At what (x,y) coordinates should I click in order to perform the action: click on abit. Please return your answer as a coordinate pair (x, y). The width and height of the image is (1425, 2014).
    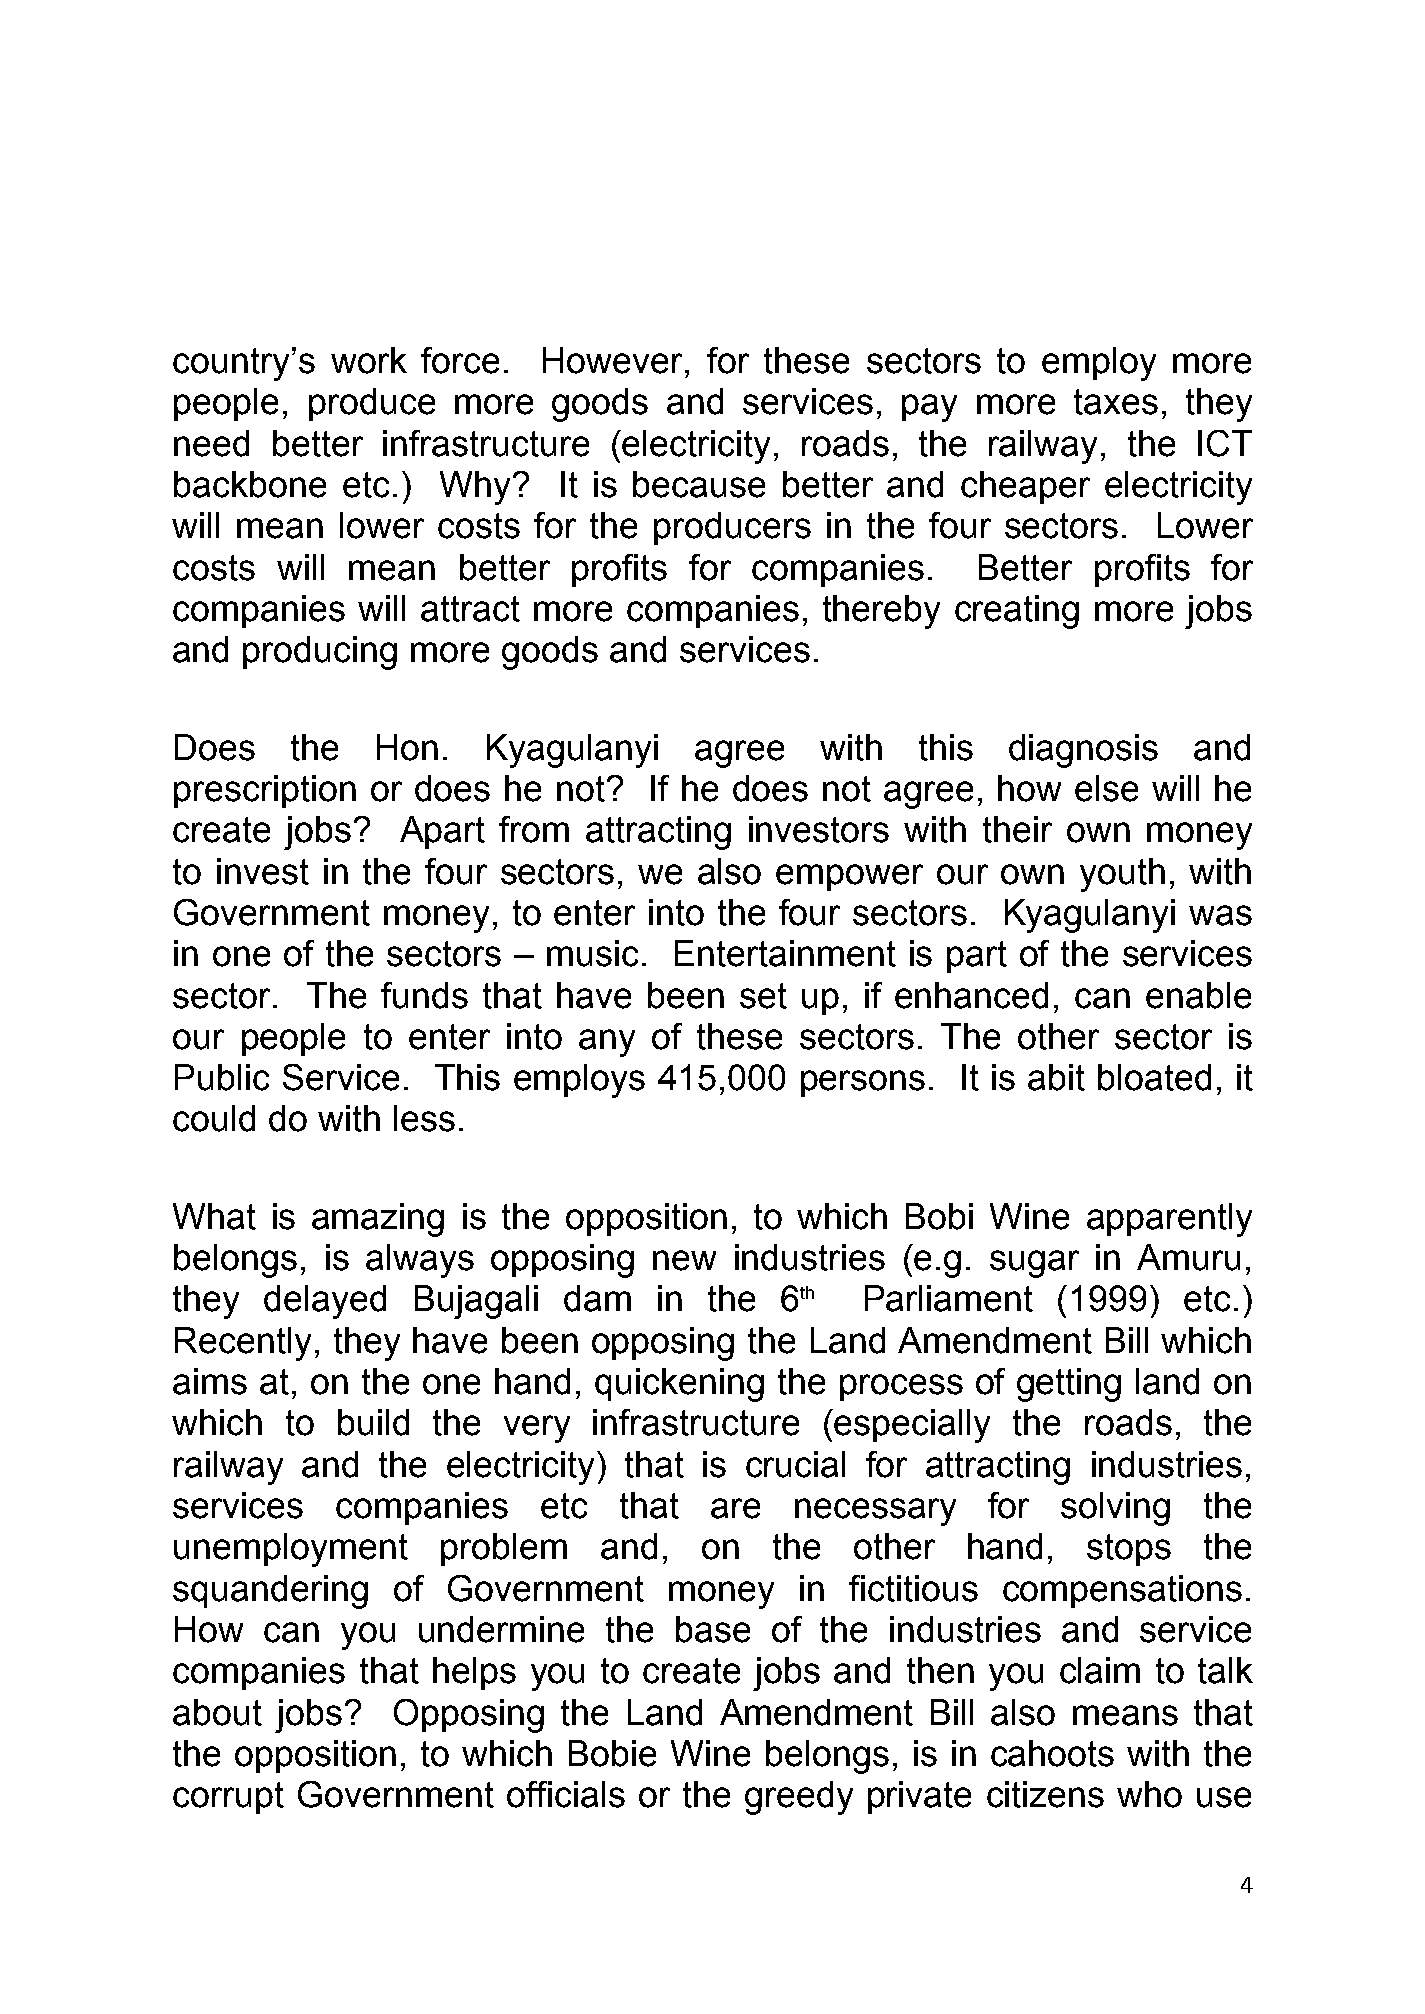
    Looking at the image, I should click on (1056, 1077).
